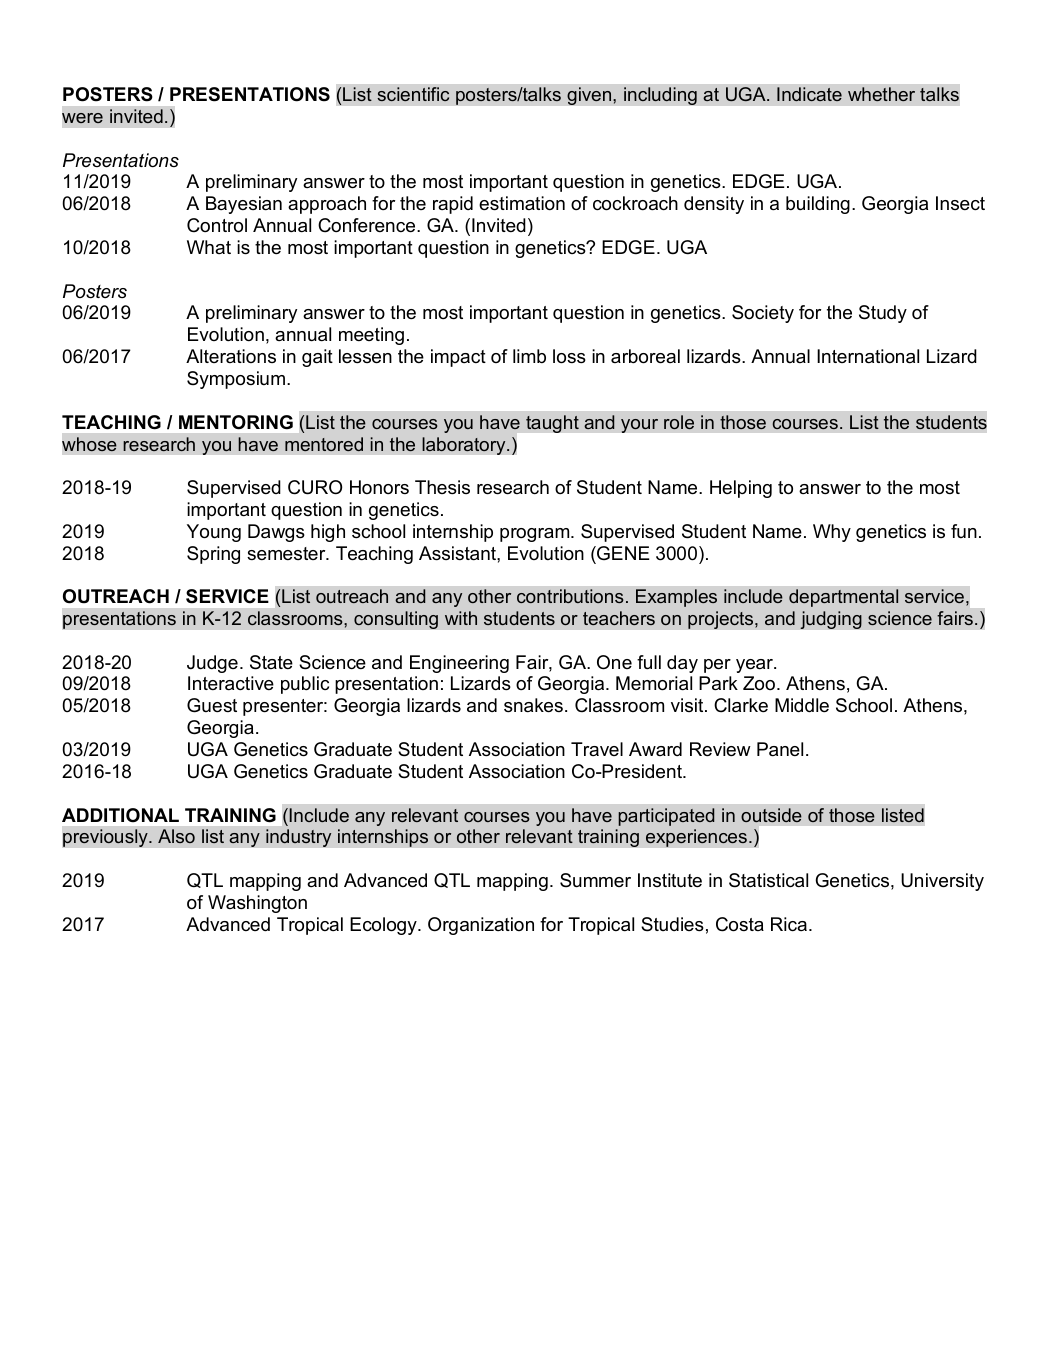 This screenshot has width=1057, height=1367. Describe the element at coordinates (789, 924) in the screenshot. I see `Rica` at that location.
